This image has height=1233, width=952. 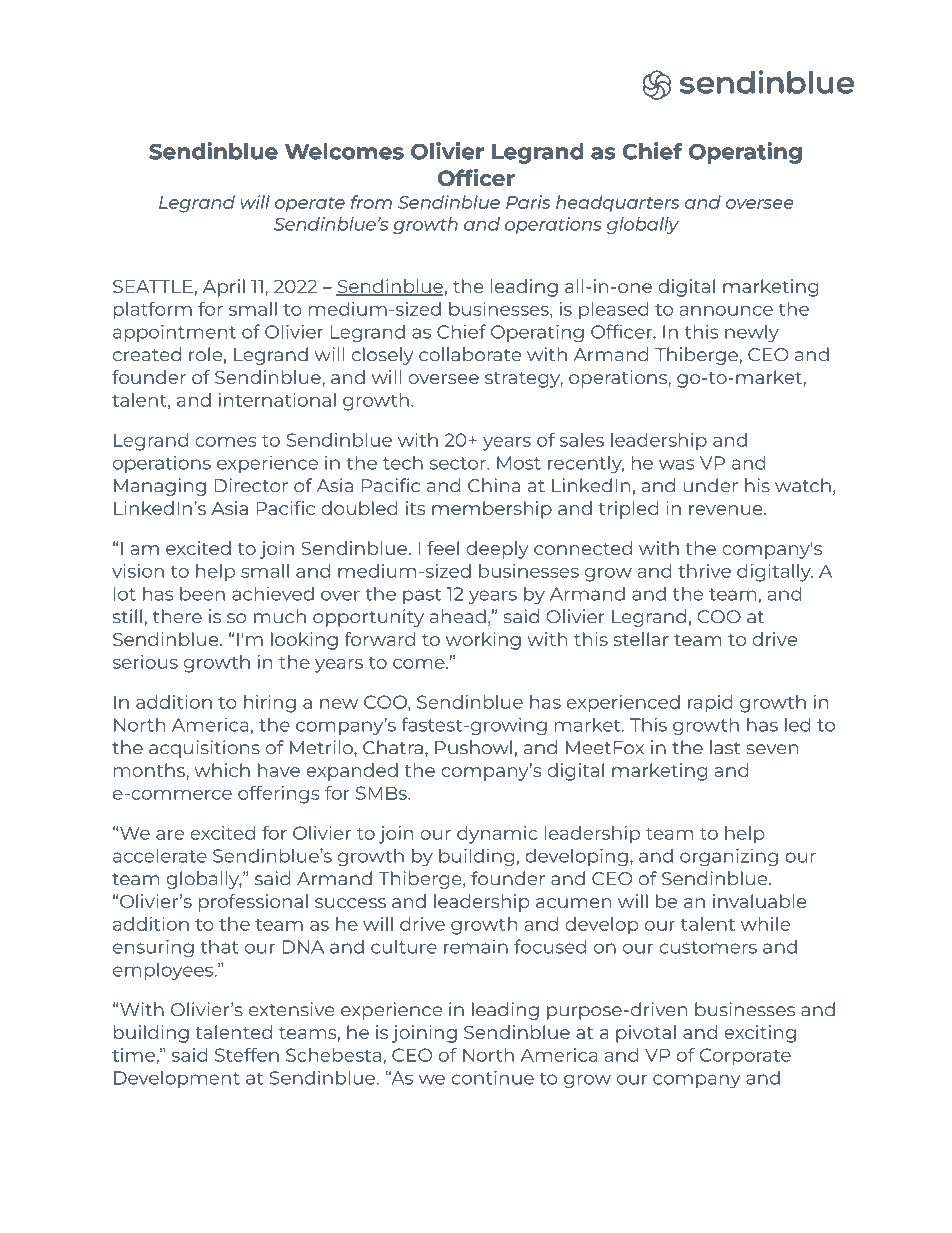 What do you see at coordinates (677, 464) in the image?
I see `was` at bounding box center [677, 464].
